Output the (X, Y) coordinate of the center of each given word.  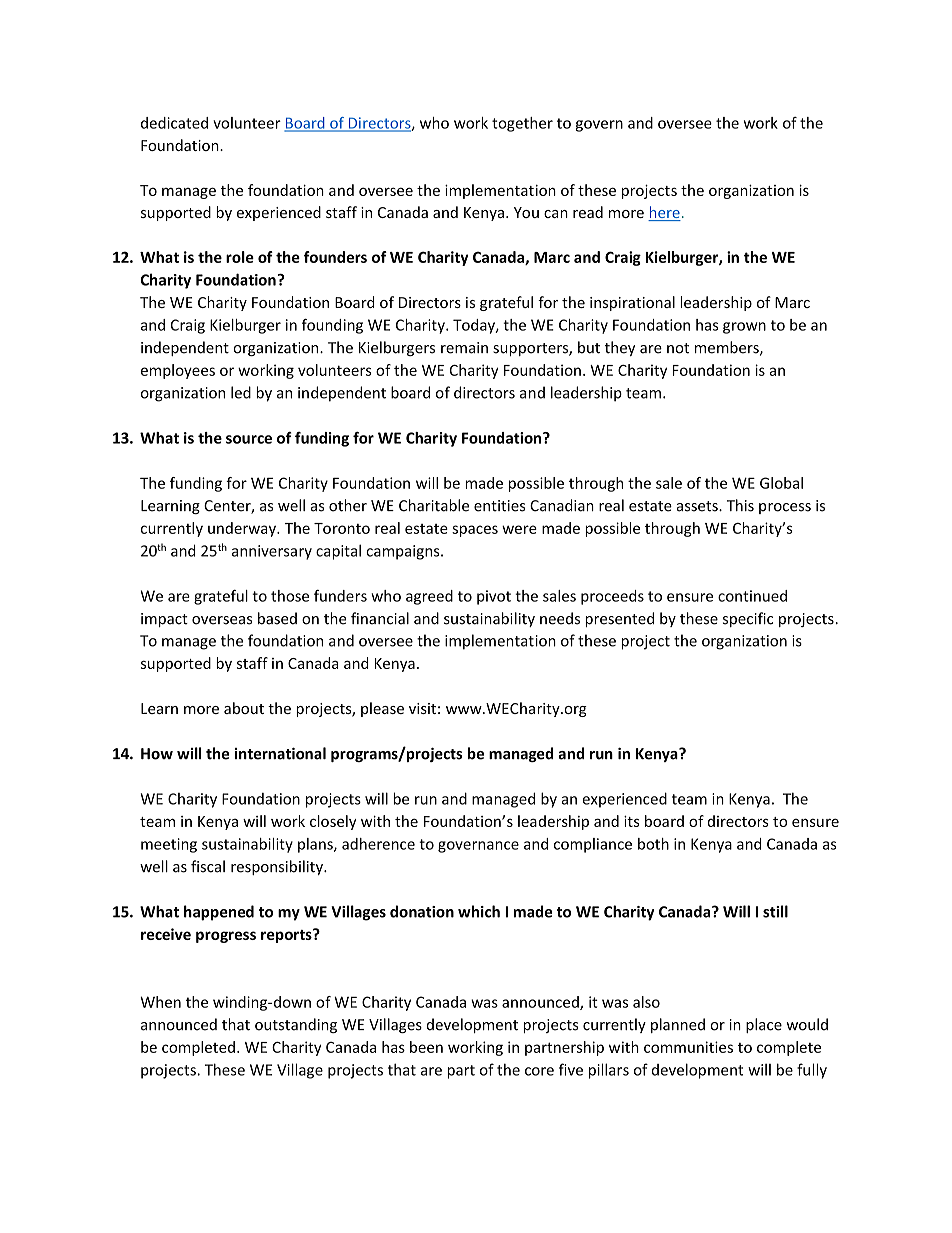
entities (500, 506)
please (382, 709)
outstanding (296, 1025)
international (280, 753)
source (249, 439)
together (522, 124)
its (632, 821)
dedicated (174, 123)
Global (781, 483)
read (588, 212)
